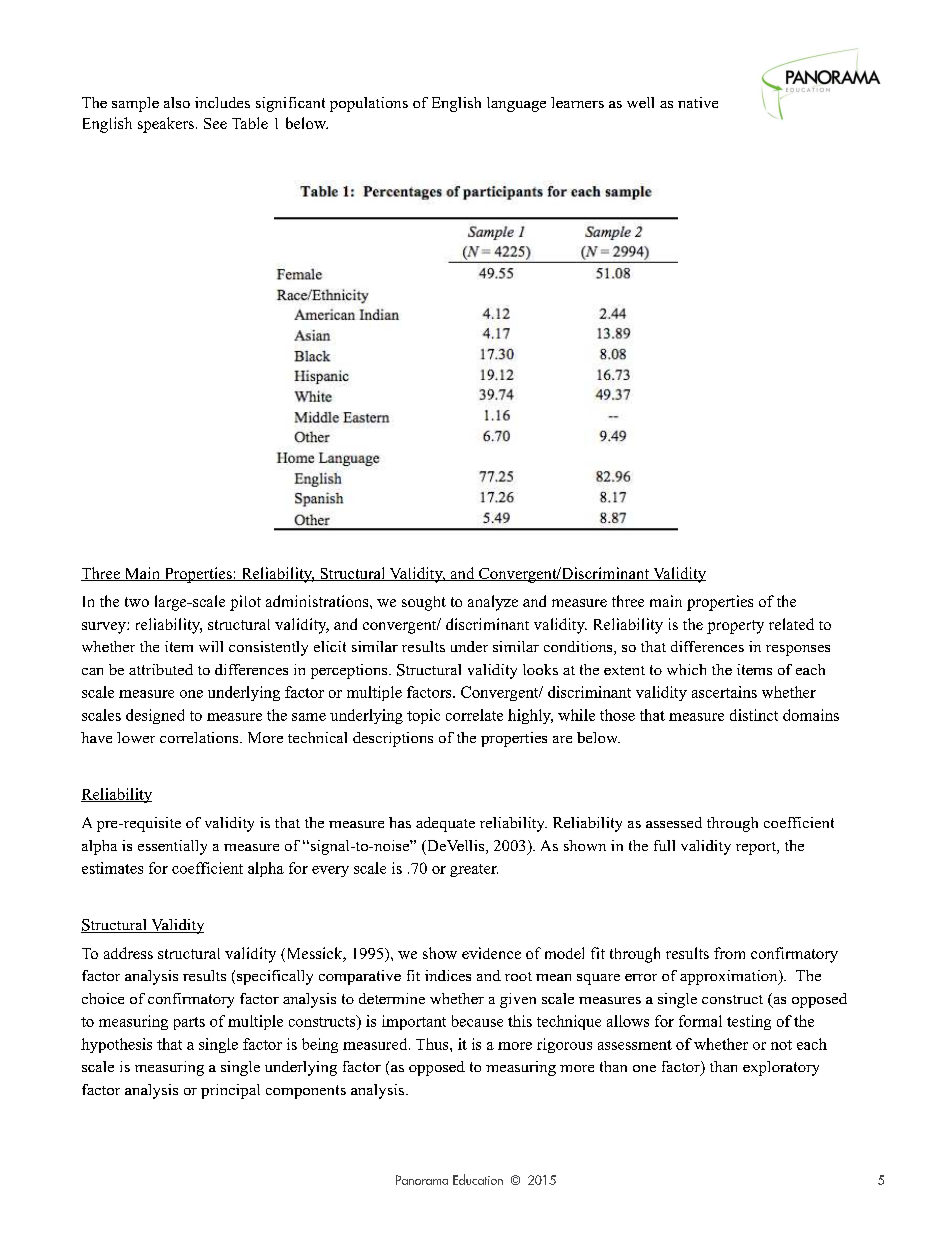 The image size is (952, 1233). I want to click on speakers, so click(166, 125).
